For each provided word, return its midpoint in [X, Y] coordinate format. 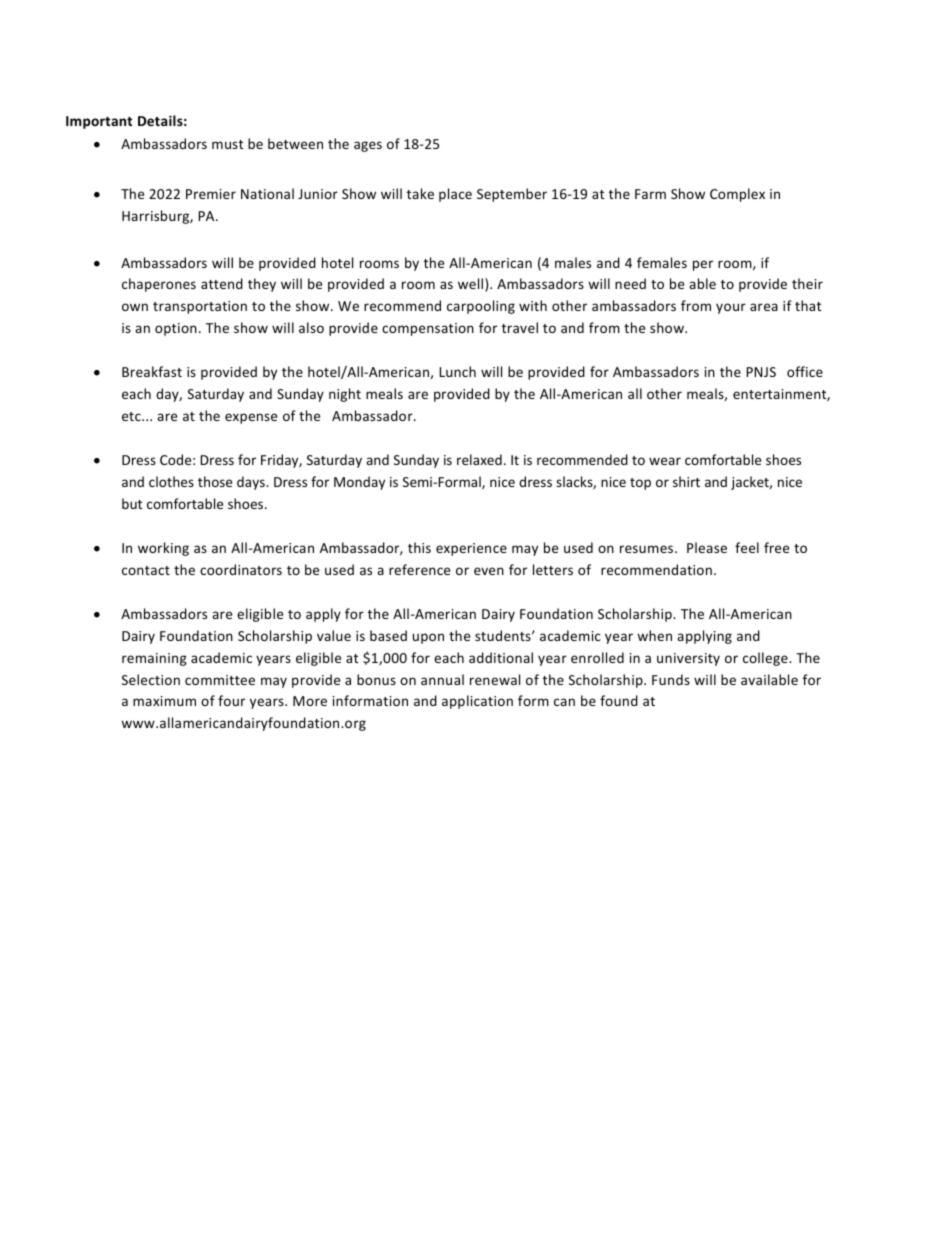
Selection [151, 679]
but [132, 503]
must [227, 144]
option [176, 329]
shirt [686, 481]
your [731, 308]
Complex [737, 195]
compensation [428, 329]
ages [368, 146]
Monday [359, 483]
